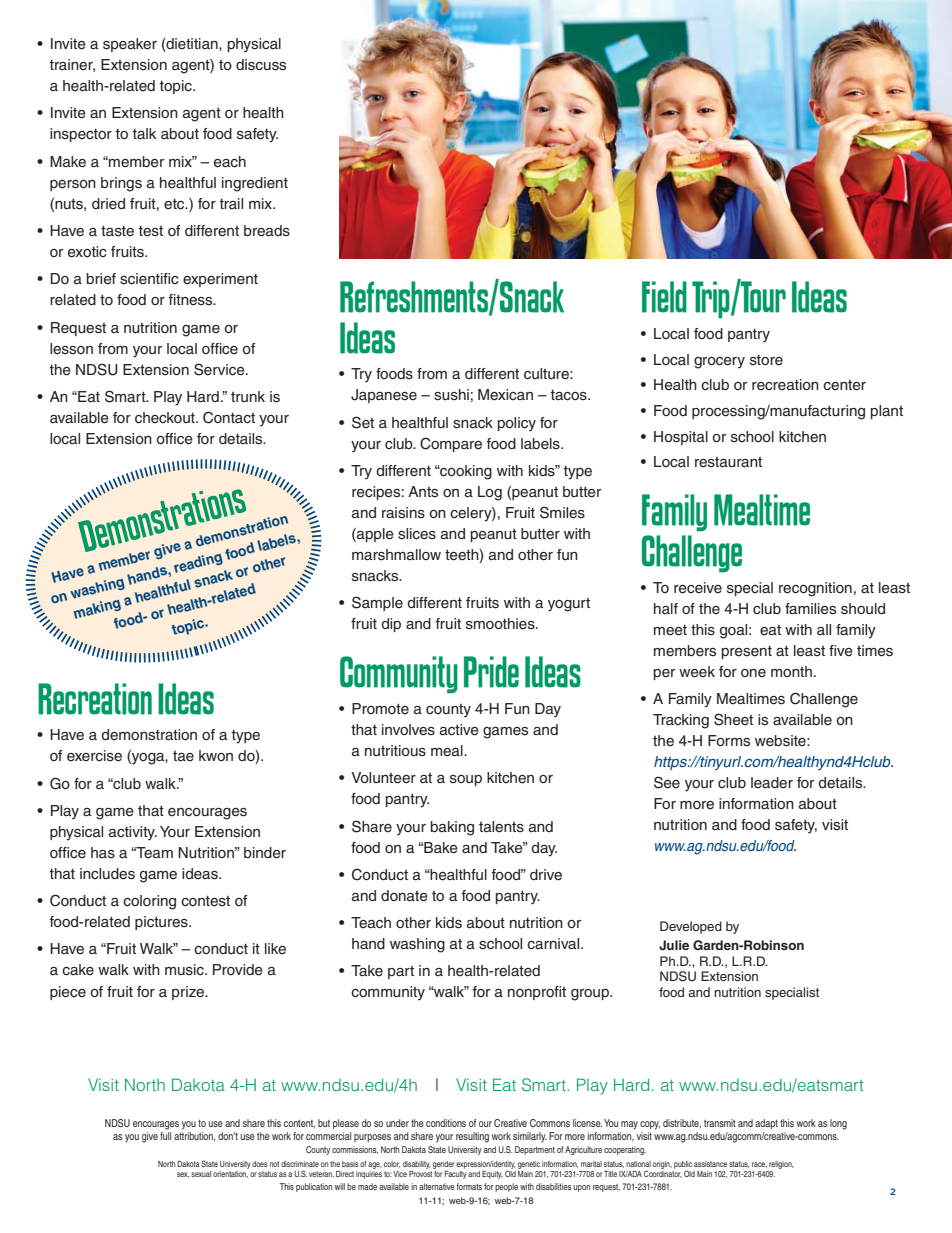 This screenshot has width=952, height=1233. What do you see at coordinates (472, 1137) in the screenshot?
I see `resulting` at bounding box center [472, 1137].
